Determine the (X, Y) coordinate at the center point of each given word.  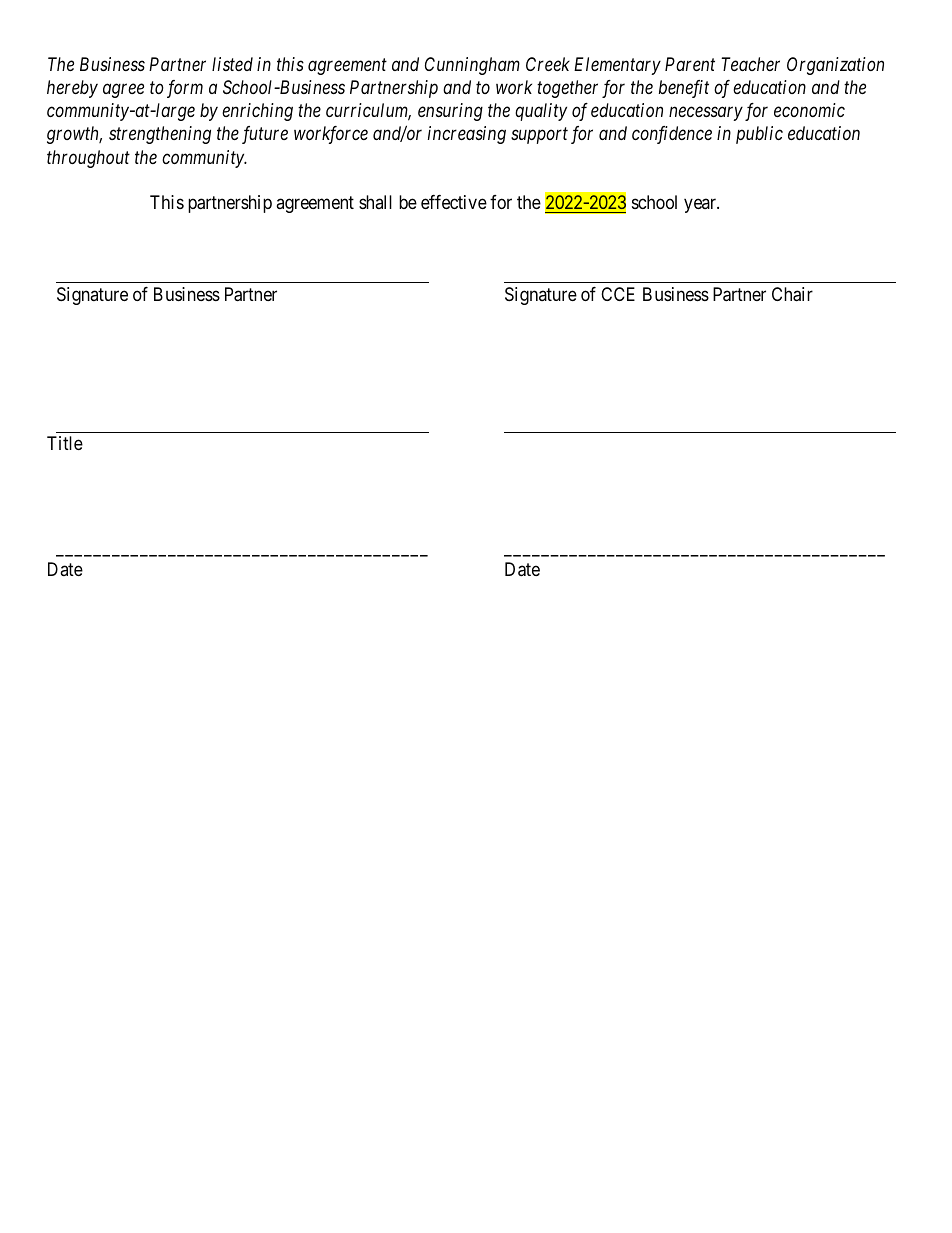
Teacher (750, 64)
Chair (792, 294)
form (185, 89)
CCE (618, 294)
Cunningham (472, 66)
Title (65, 443)
